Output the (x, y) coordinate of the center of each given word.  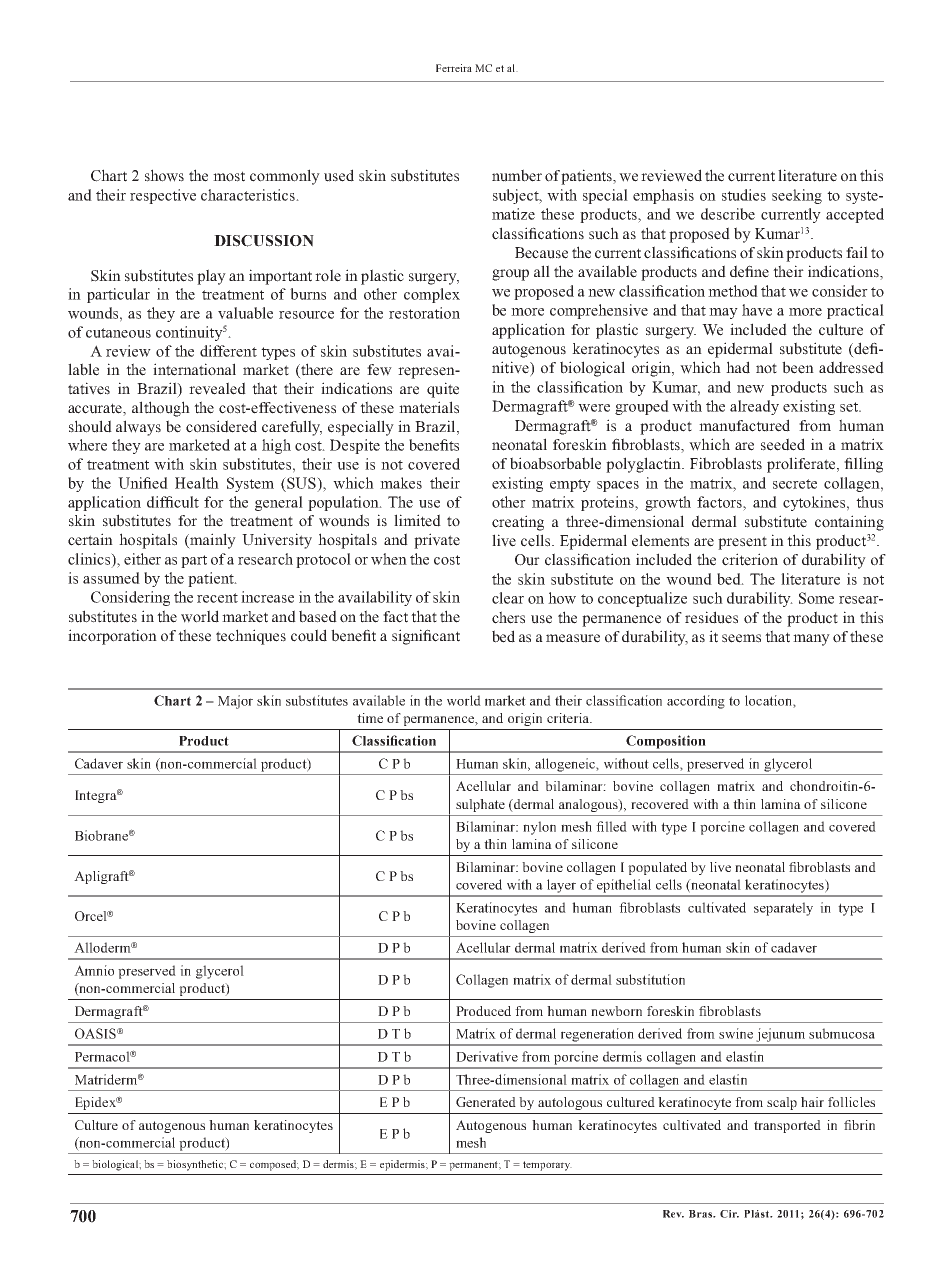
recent (217, 598)
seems (741, 638)
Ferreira (454, 68)
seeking (797, 196)
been (798, 367)
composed (274, 1165)
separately (783, 909)
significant (426, 637)
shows (164, 175)
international (194, 369)
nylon (539, 828)
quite (443, 390)
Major (235, 702)
